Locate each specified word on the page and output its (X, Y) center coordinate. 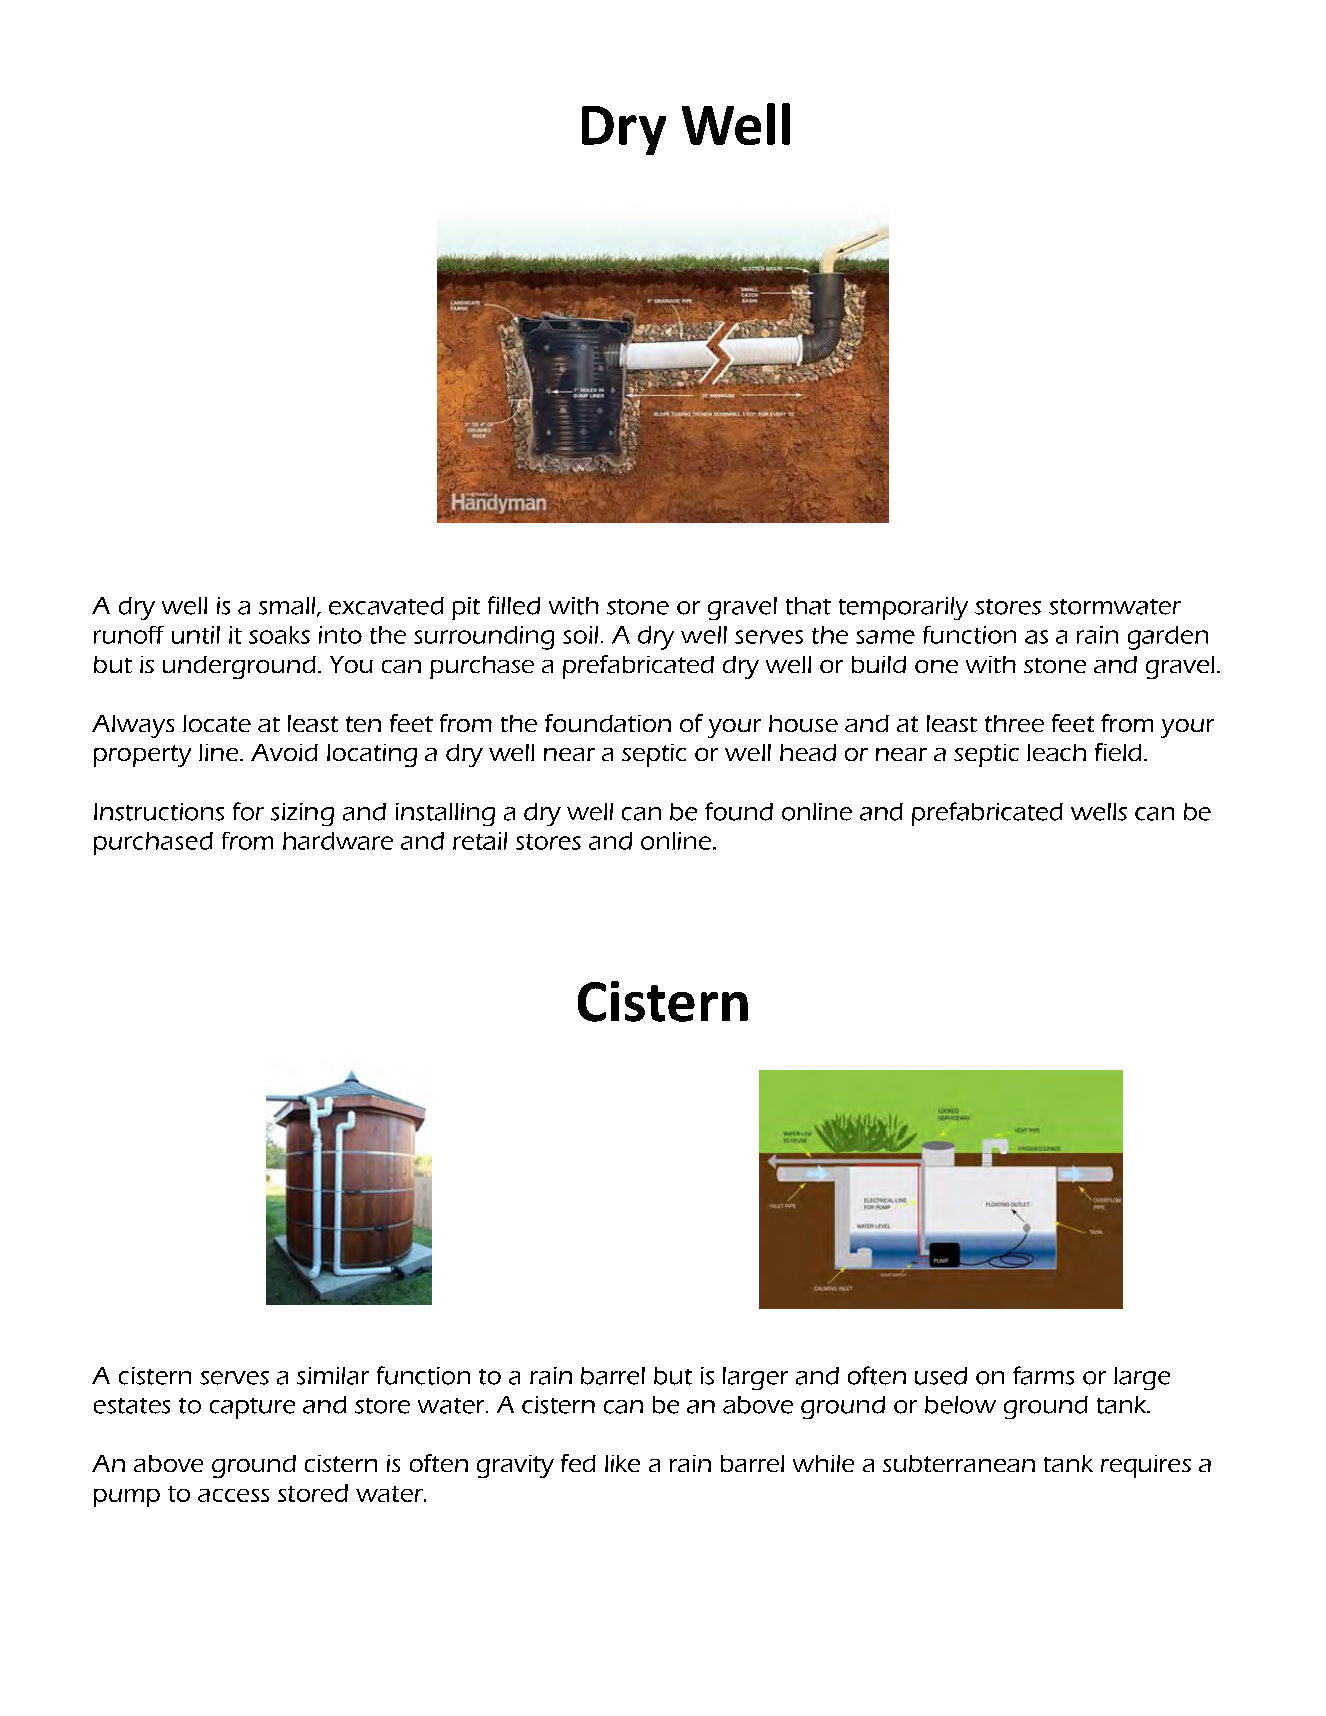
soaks (279, 635)
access (233, 1495)
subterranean (959, 1463)
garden (1168, 638)
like (622, 1463)
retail (480, 841)
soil (580, 635)
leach (1056, 752)
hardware (338, 841)
